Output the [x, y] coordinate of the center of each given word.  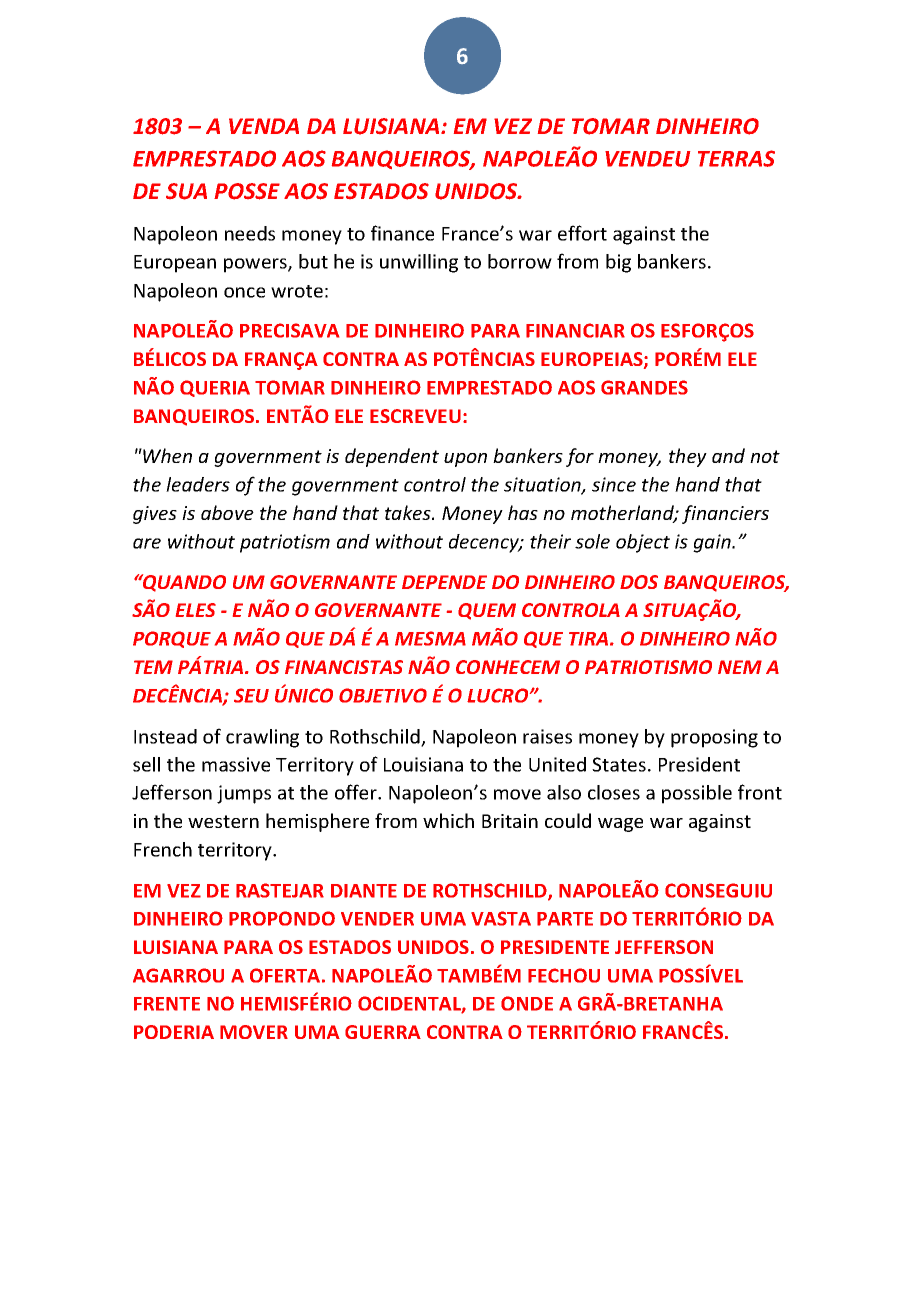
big [618, 263]
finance [402, 233]
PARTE [565, 919]
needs [250, 233]
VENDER [377, 919]
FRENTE [167, 1004]
